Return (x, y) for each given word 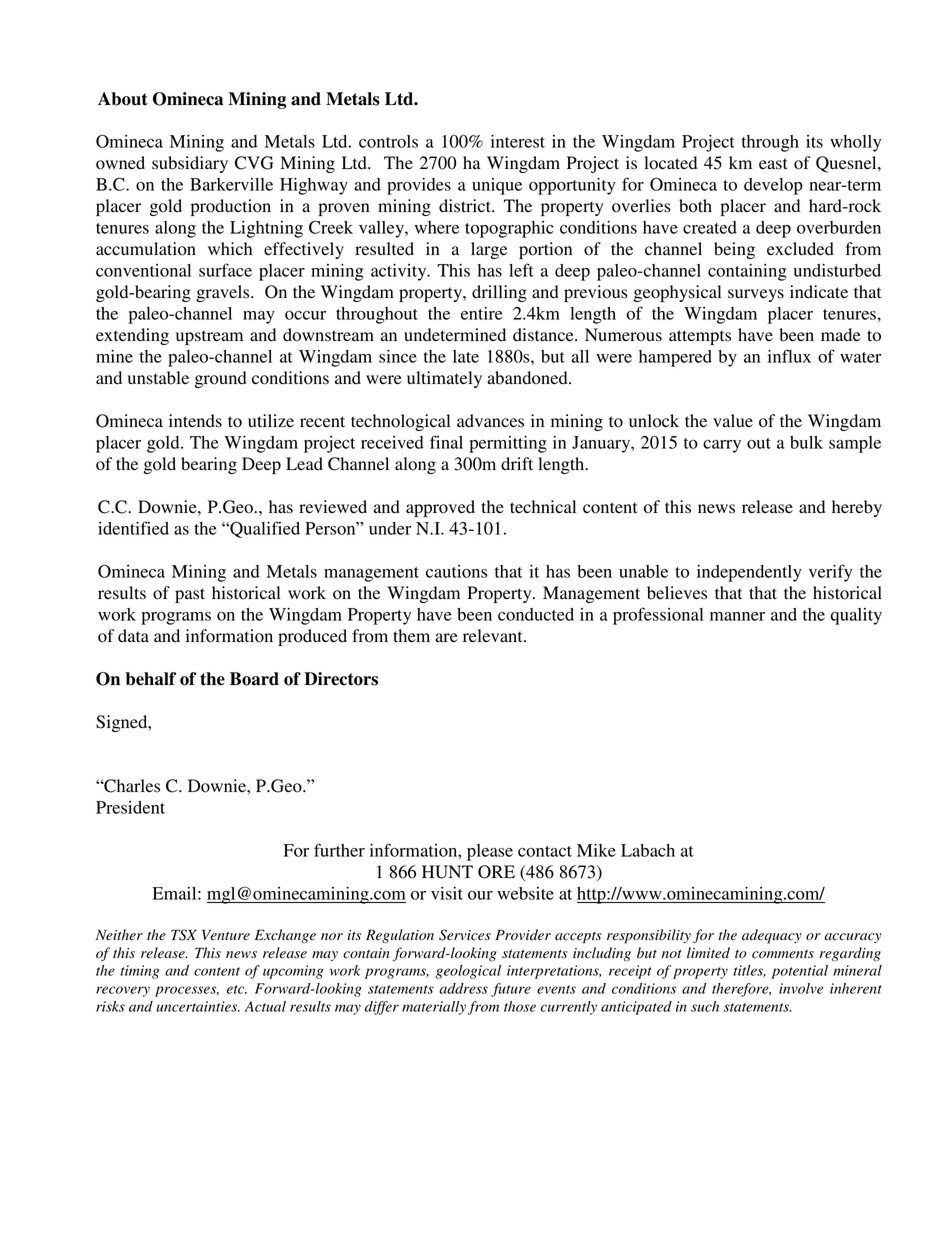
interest (518, 141)
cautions (456, 571)
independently (749, 573)
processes (187, 991)
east (773, 164)
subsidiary (190, 164)
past (190, 595)
